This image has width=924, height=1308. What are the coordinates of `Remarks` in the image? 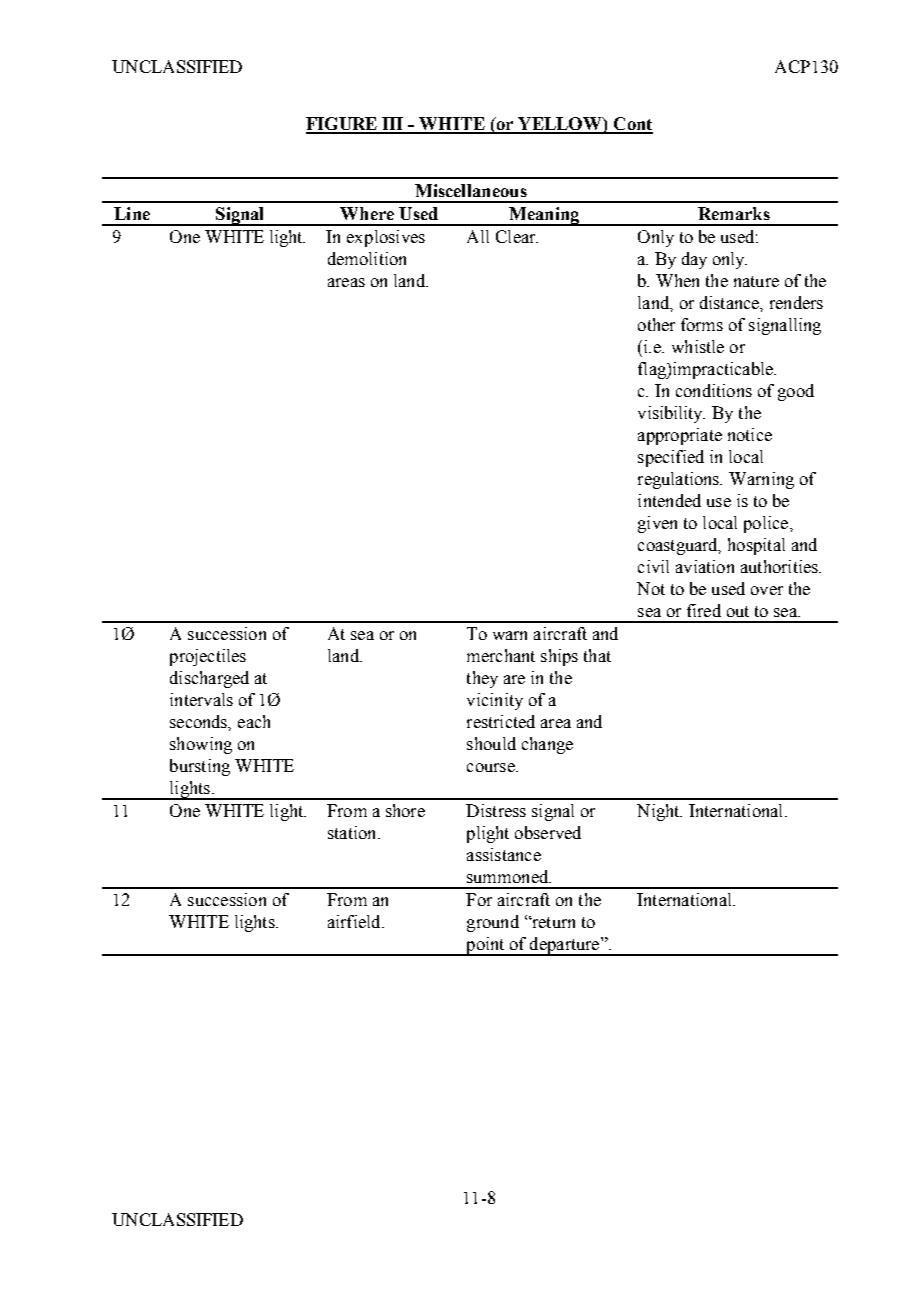 It's located at (734, 213).
